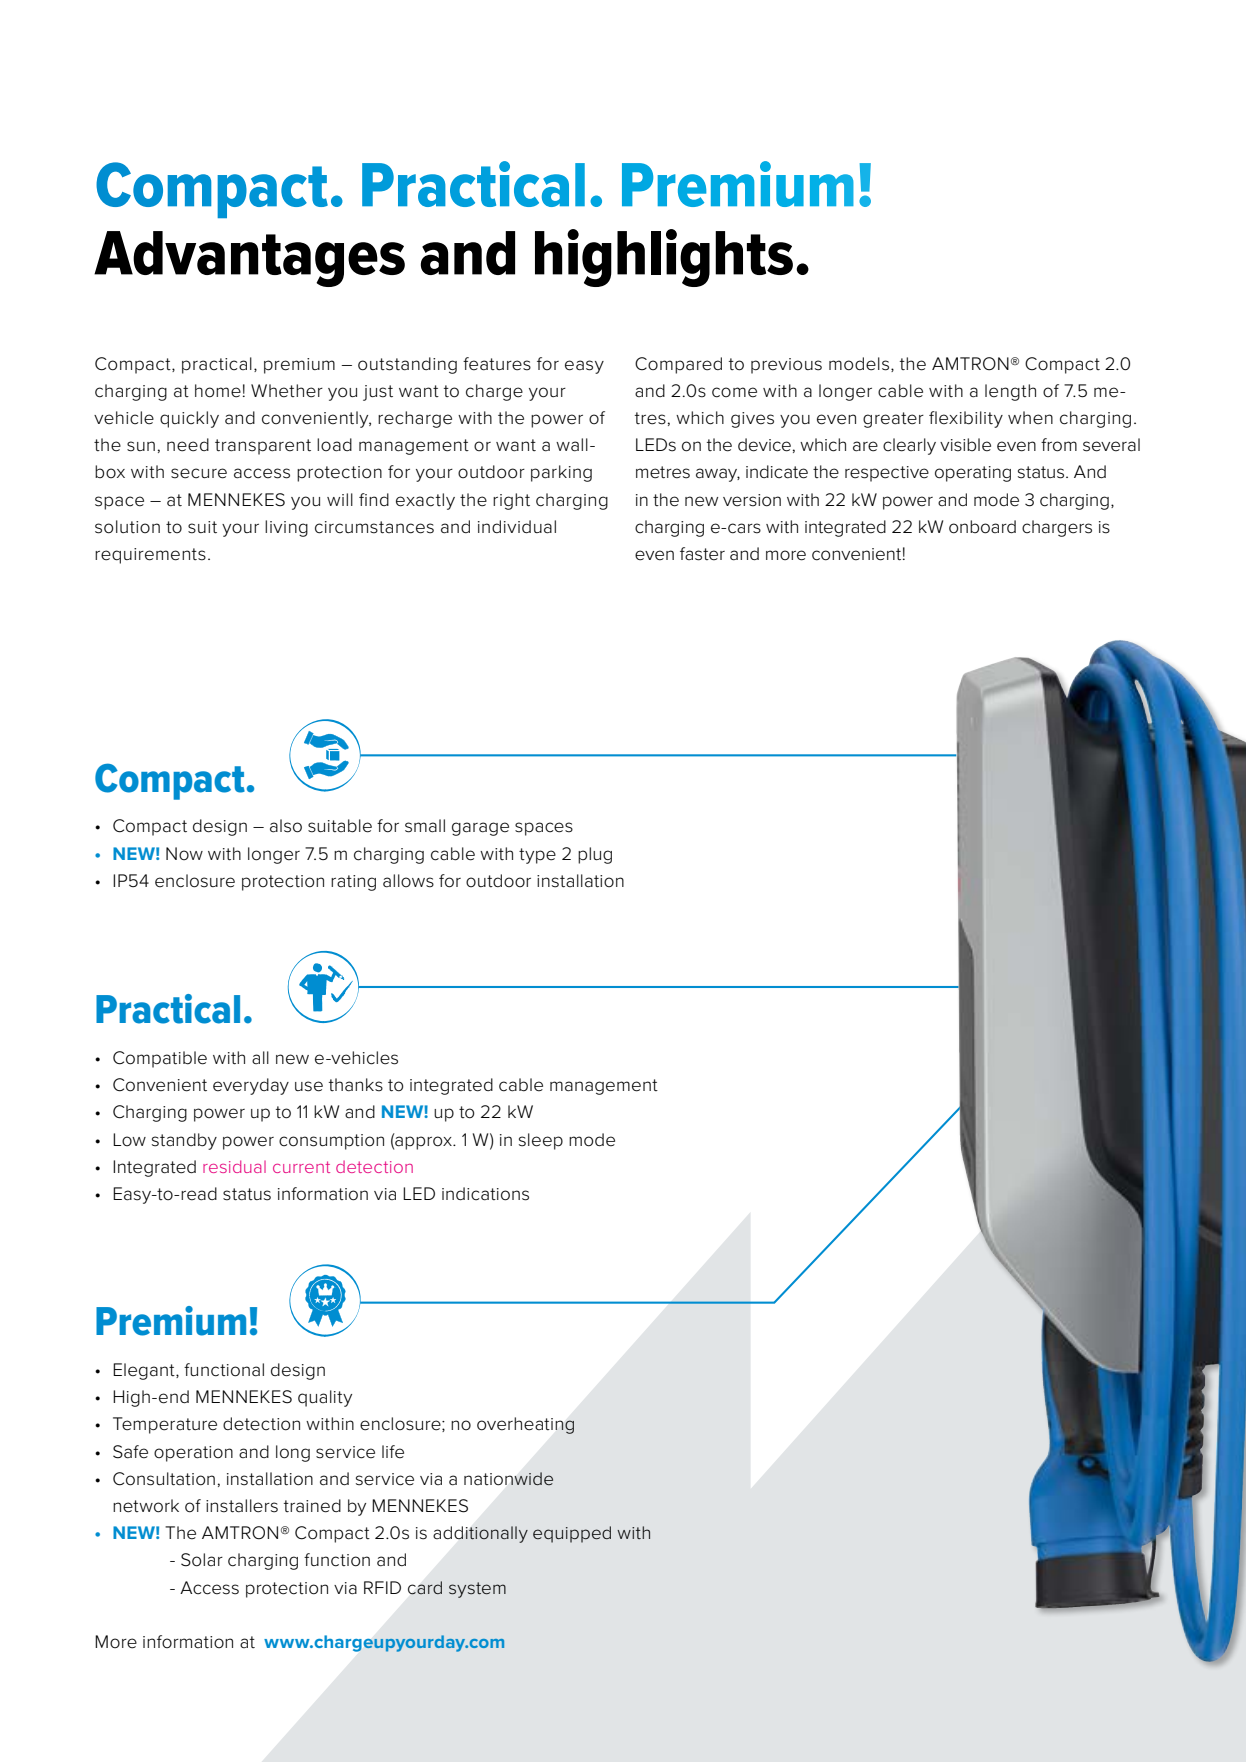 The image size is (1246, 1762). Describe the element at coordinates (572, 1534) in the screenshot. I see `equipped` at that location.
